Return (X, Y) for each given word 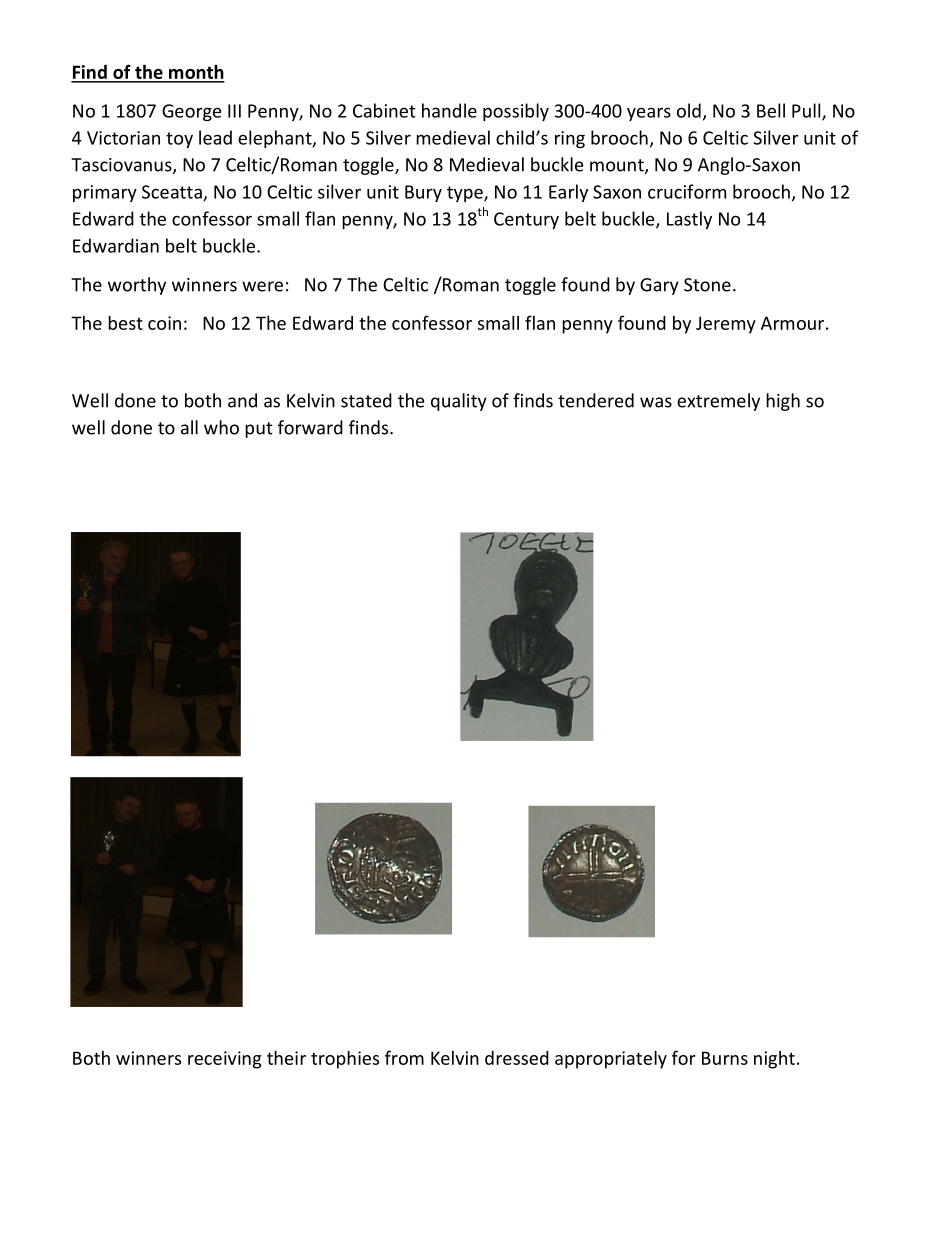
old (689, 110)
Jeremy (726, 325)
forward (310, 427)
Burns (725, 1058)
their (286, 1057)
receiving (224, 1060)
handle (449, 110)
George (191, 112)
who (221, 427)
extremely (718, 402)
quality (459, 402)
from (404, 1057)
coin (164, 323)
